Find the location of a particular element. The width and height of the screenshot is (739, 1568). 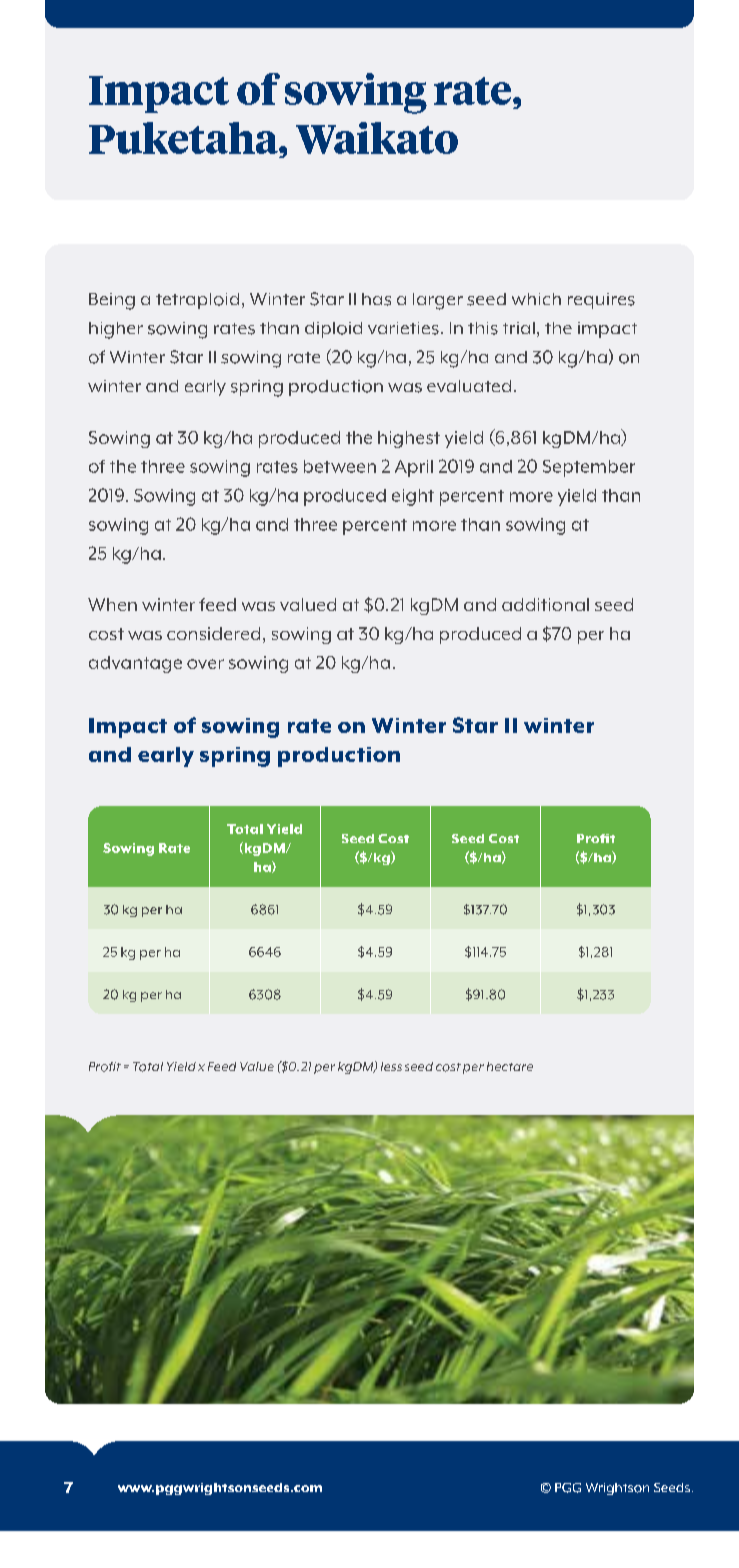

tetraploid is located at coordinates (197, 301).
